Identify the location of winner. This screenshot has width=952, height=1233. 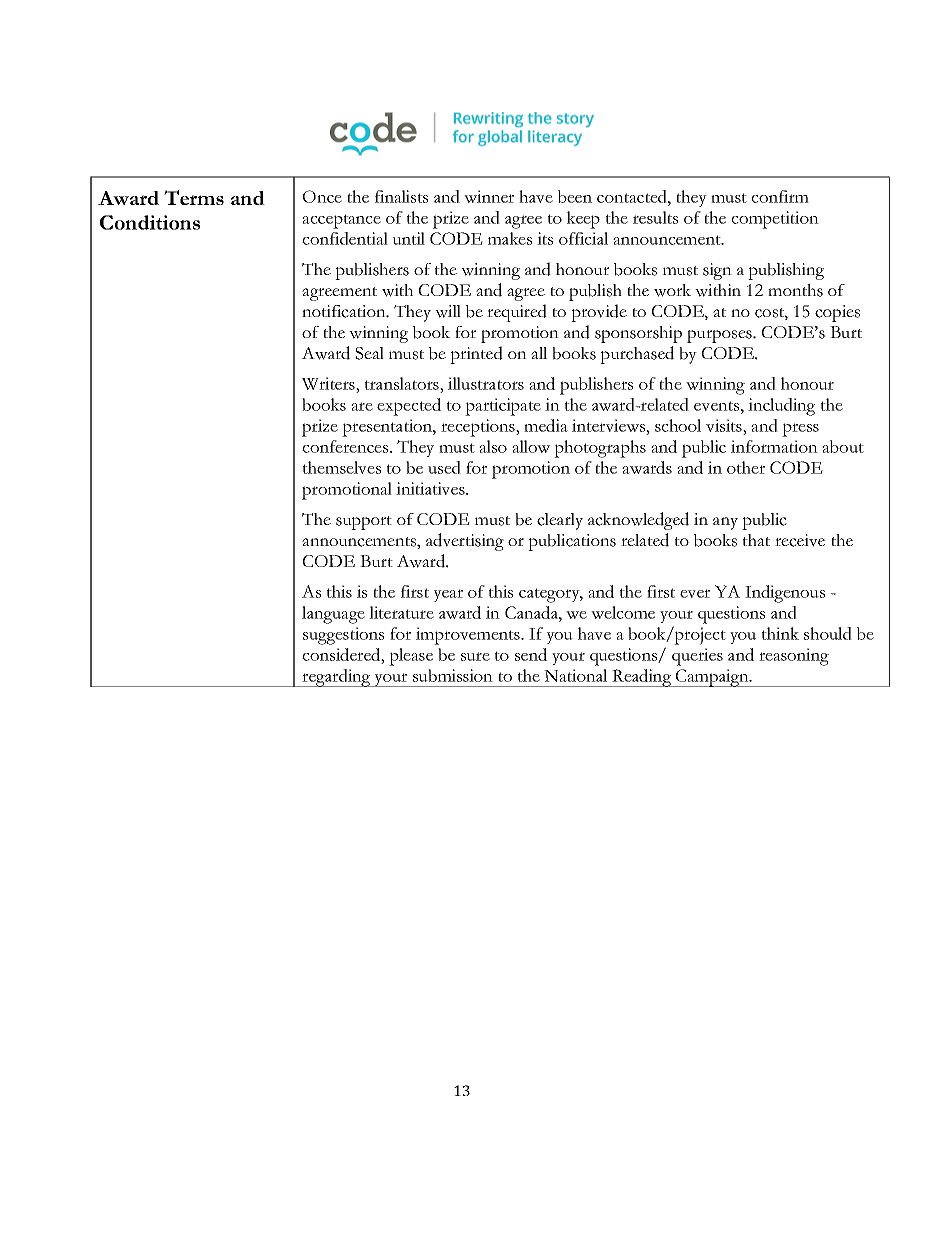
(489, 196).
